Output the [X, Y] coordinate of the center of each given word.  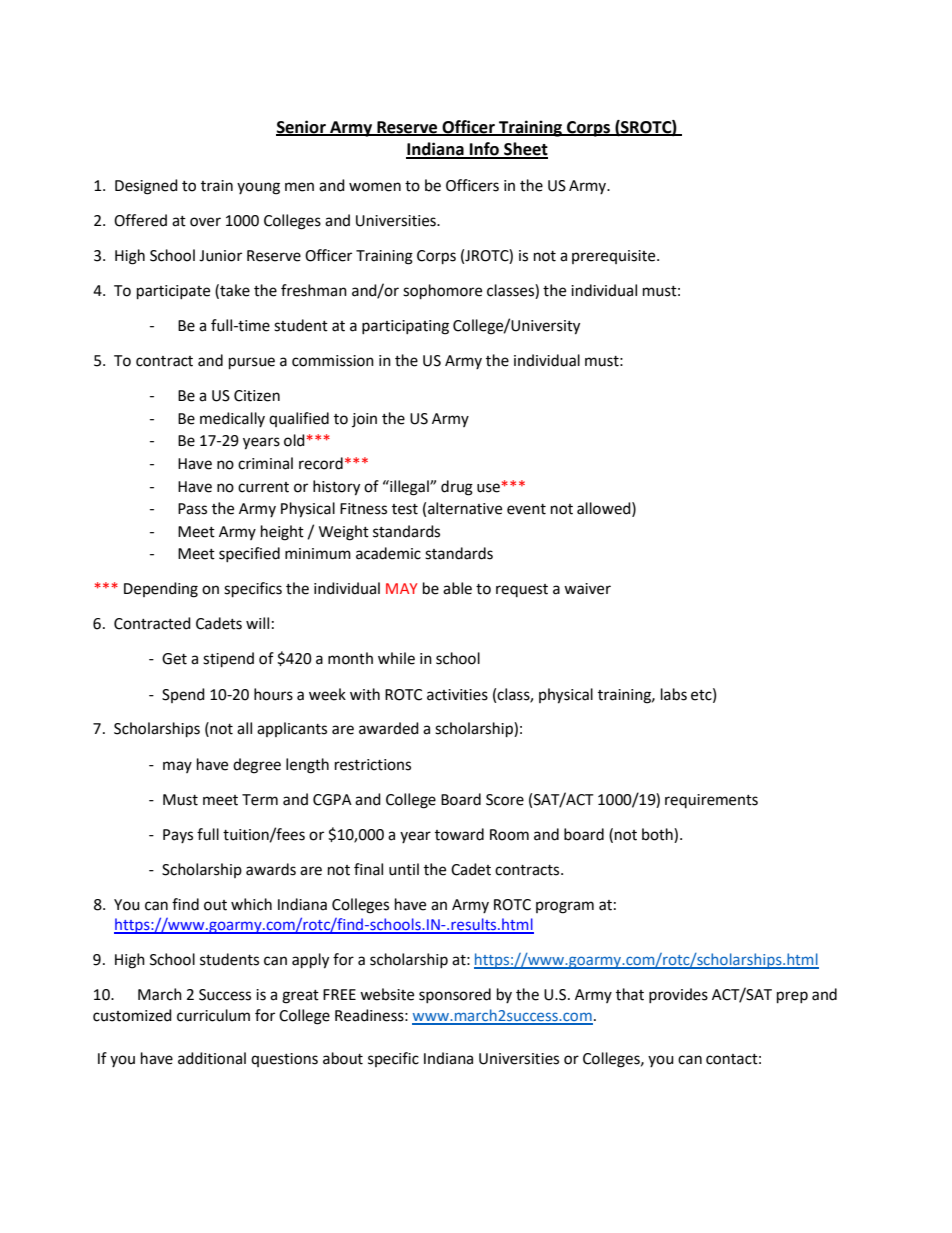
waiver [587, 589]
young [258, 188]
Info [484, 150]
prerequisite [615, 257]
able [457, 588]
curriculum [213, 1015]
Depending [161, 590]
